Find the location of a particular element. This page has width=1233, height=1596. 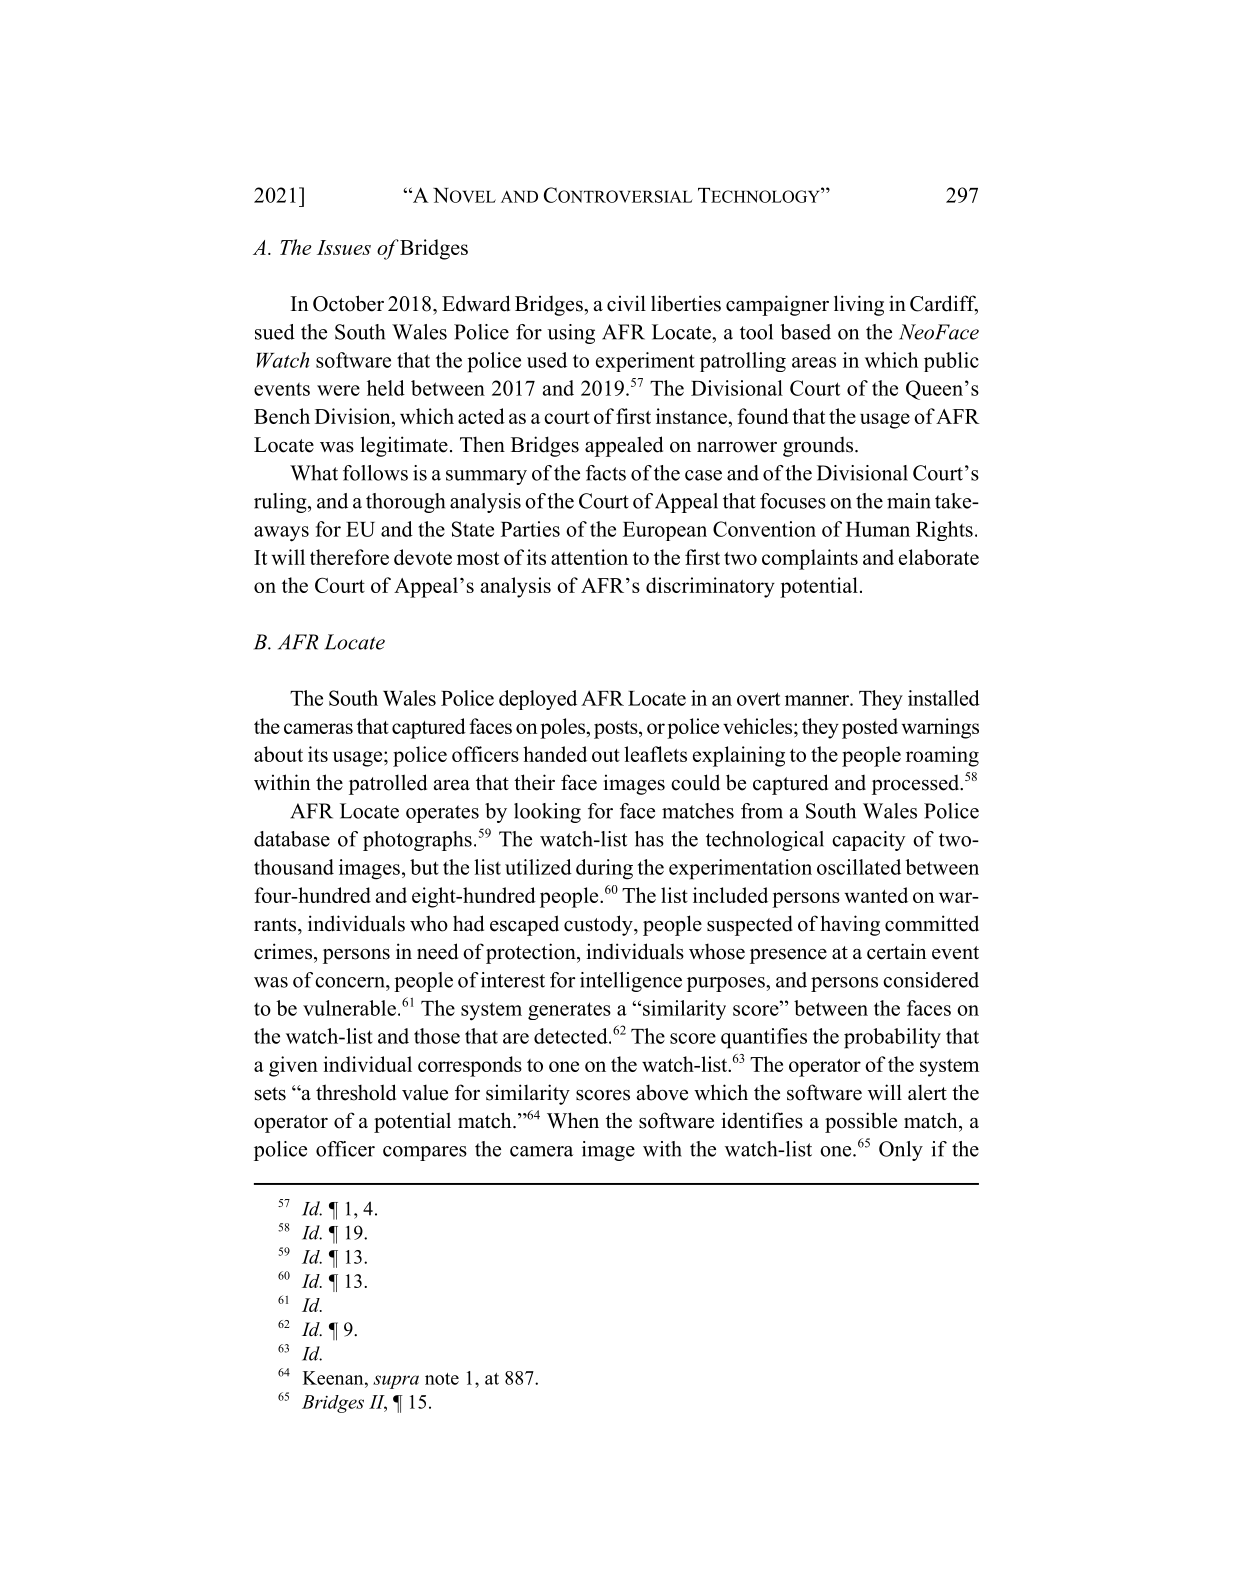

above is located at coordinates (662, 1093).
